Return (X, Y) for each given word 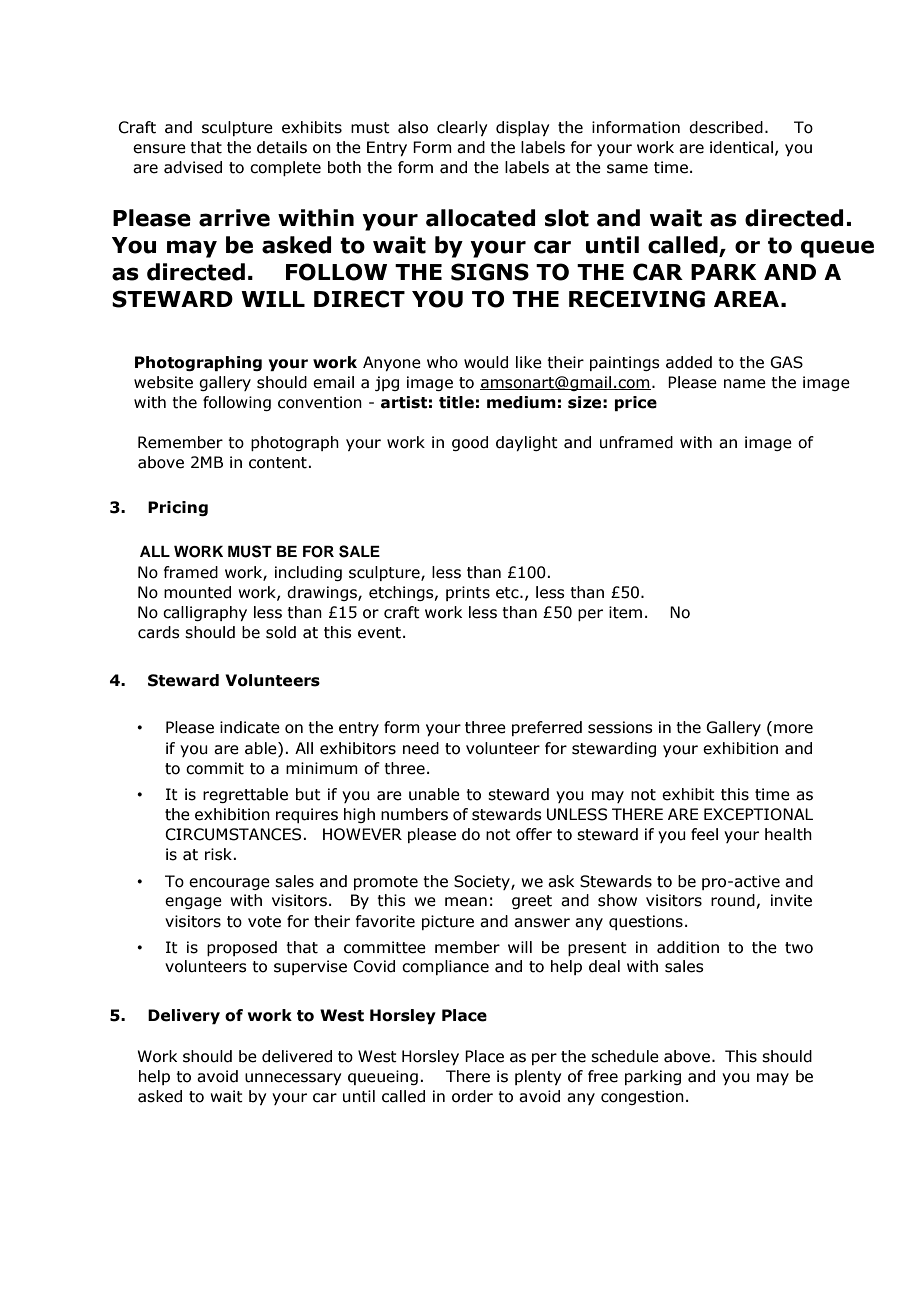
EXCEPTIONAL (758, 814)
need (421, 748)
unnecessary (293, 1079)
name (745, 384)
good (470, 443)
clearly (462, 128)
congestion (642, 1097)
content (279, 463)
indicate (250, 727)
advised (193, 167)
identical (741, 147)
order (472, 1096)
